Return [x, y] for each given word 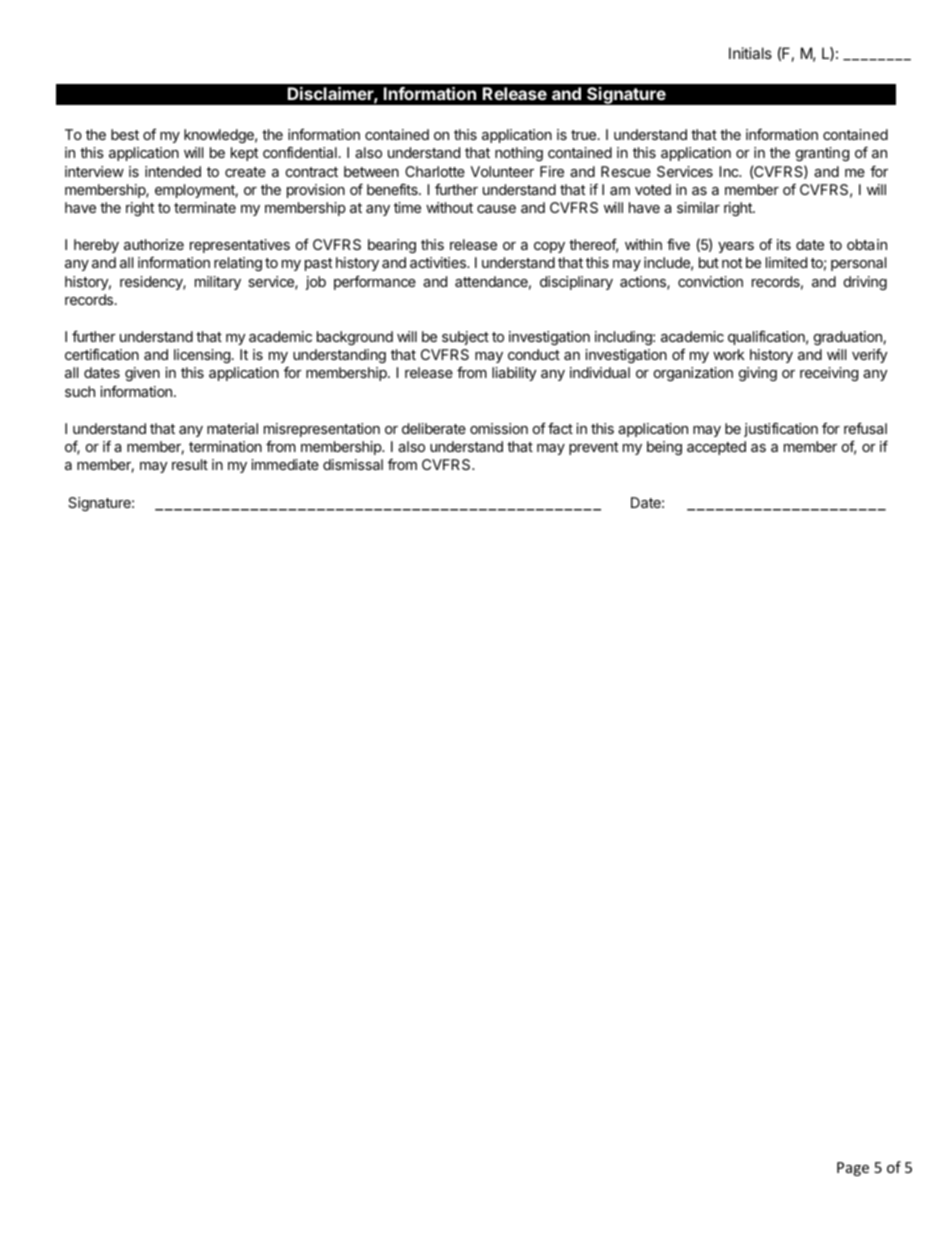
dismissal [353, 464]
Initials [750, 53]
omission [499, 428]
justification [781, 429]
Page [853, 1169]
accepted [716, 448]
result [190, 464]
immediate [285, 464]
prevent [593, 448]
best [125, 134]
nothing [519, 154]
